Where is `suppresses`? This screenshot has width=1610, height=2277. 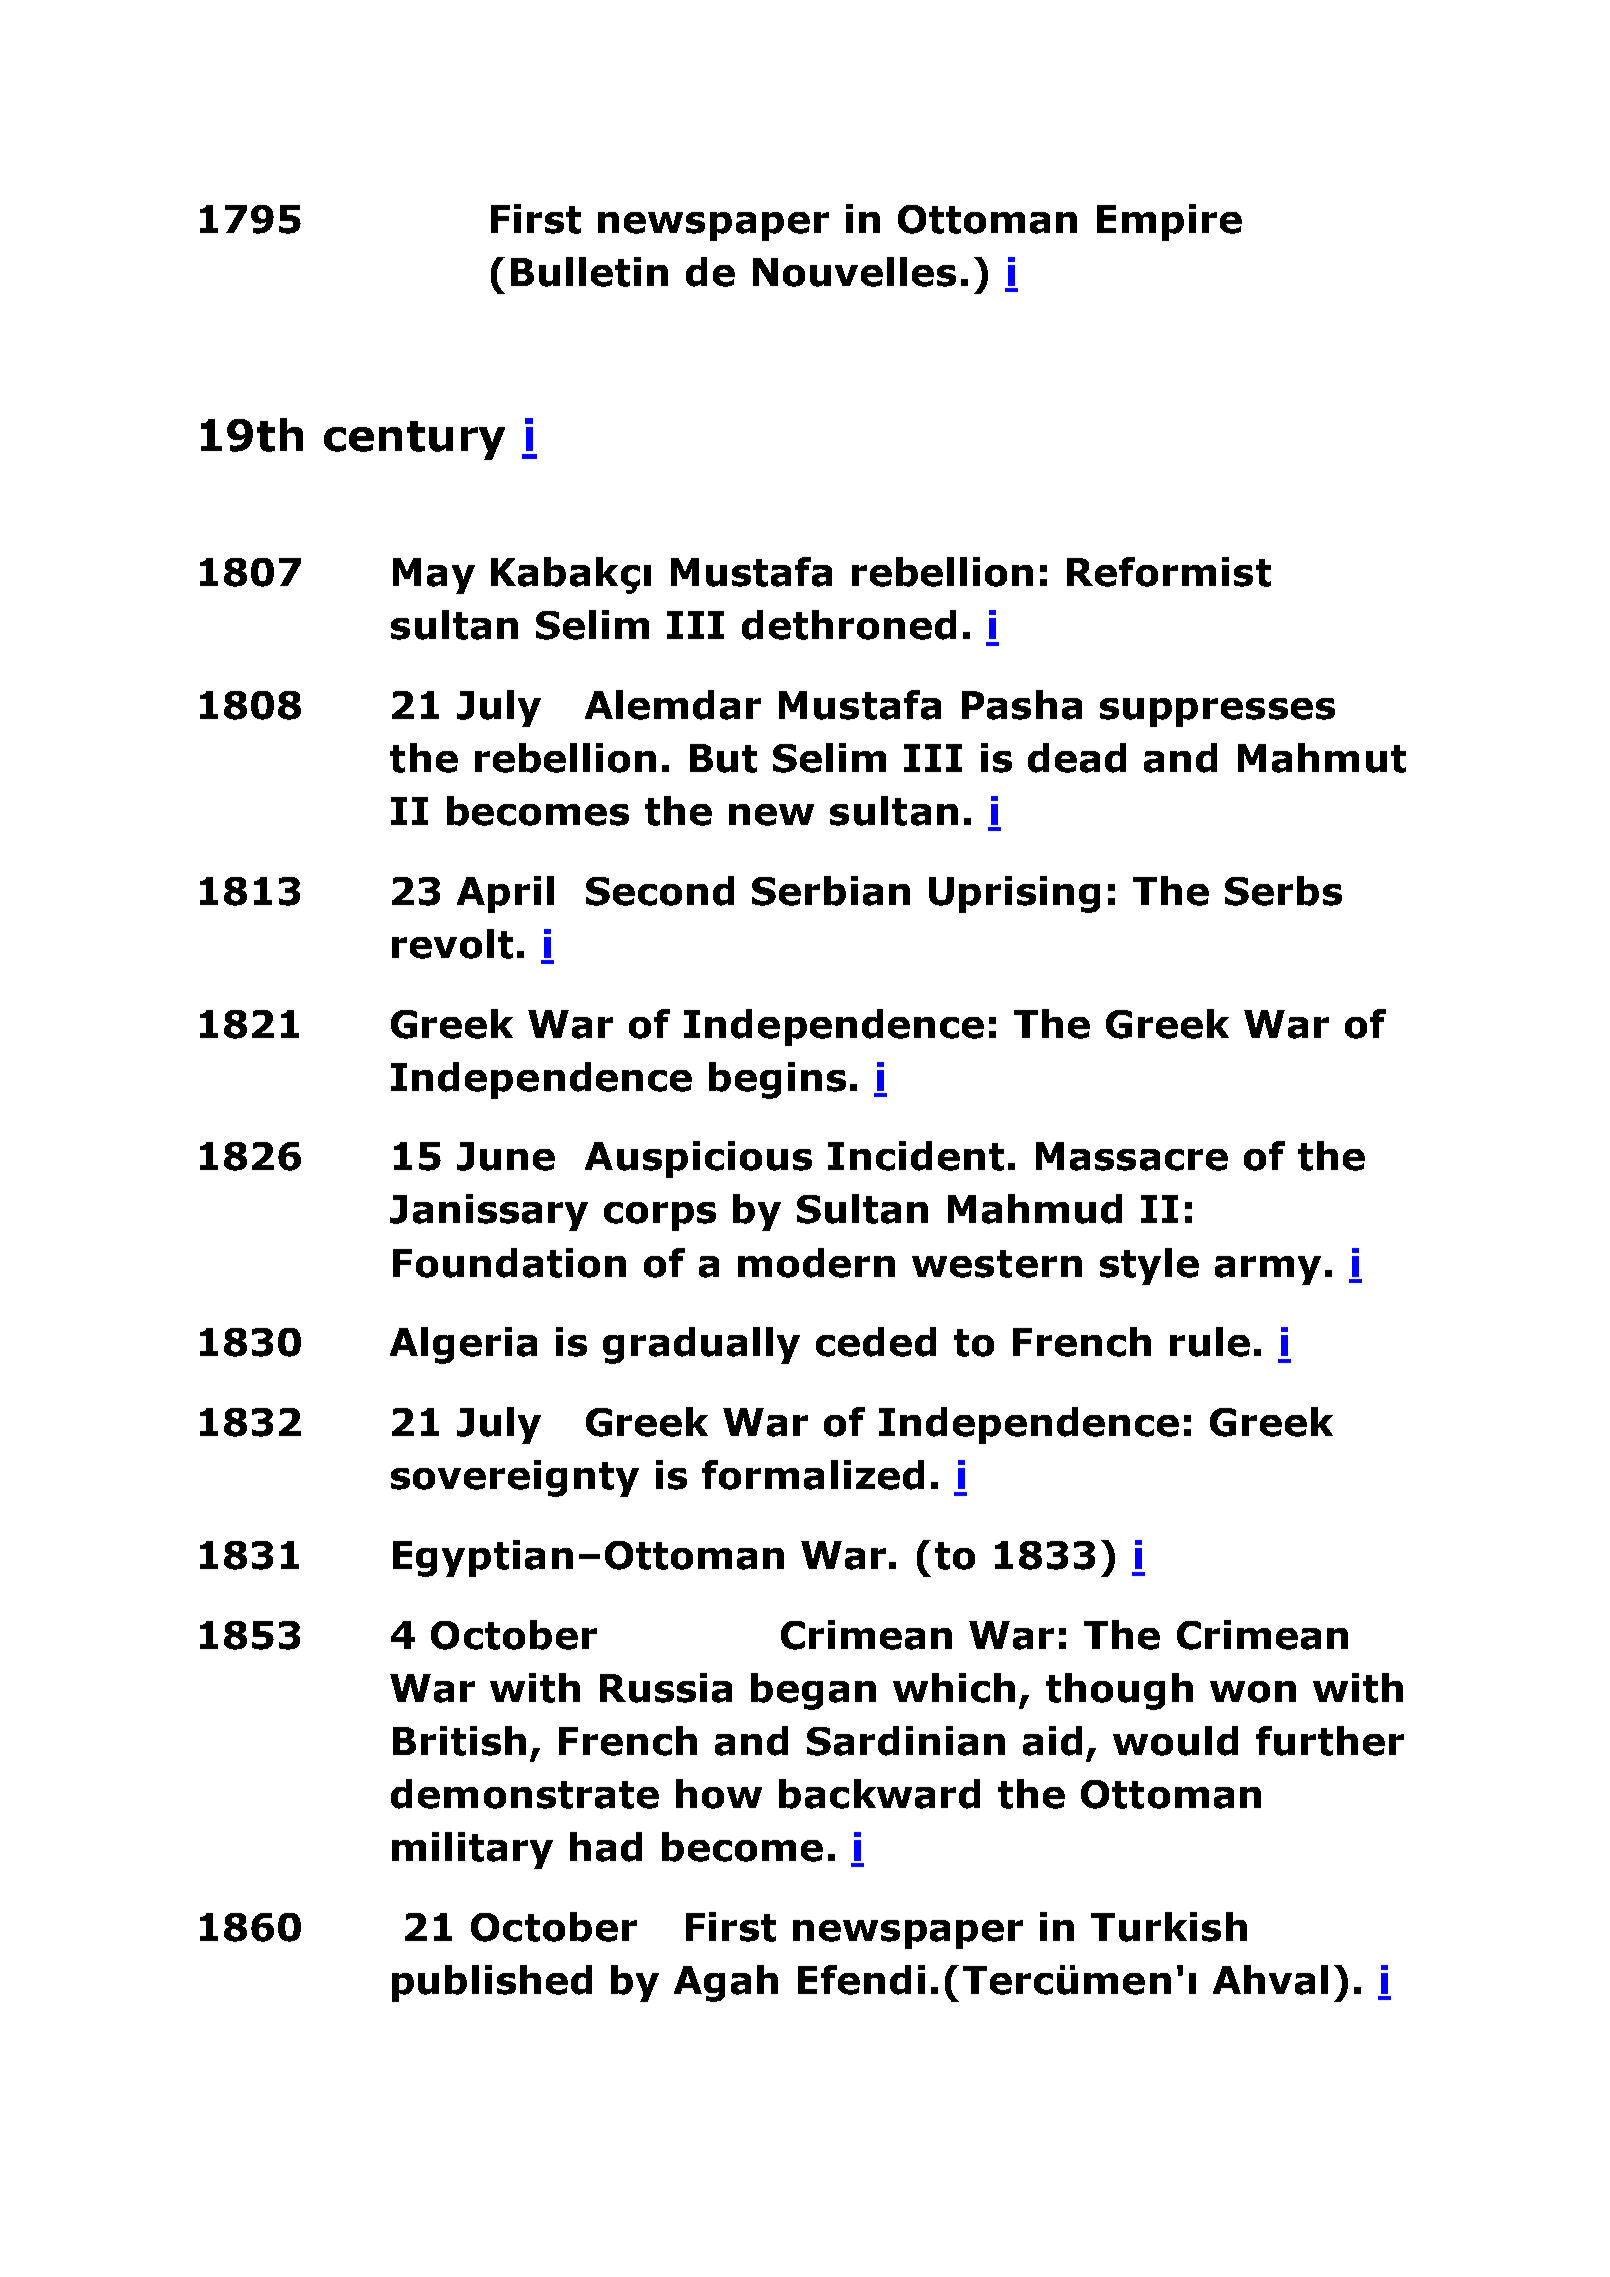
suppresses is located at coordinates (1217, 712).
